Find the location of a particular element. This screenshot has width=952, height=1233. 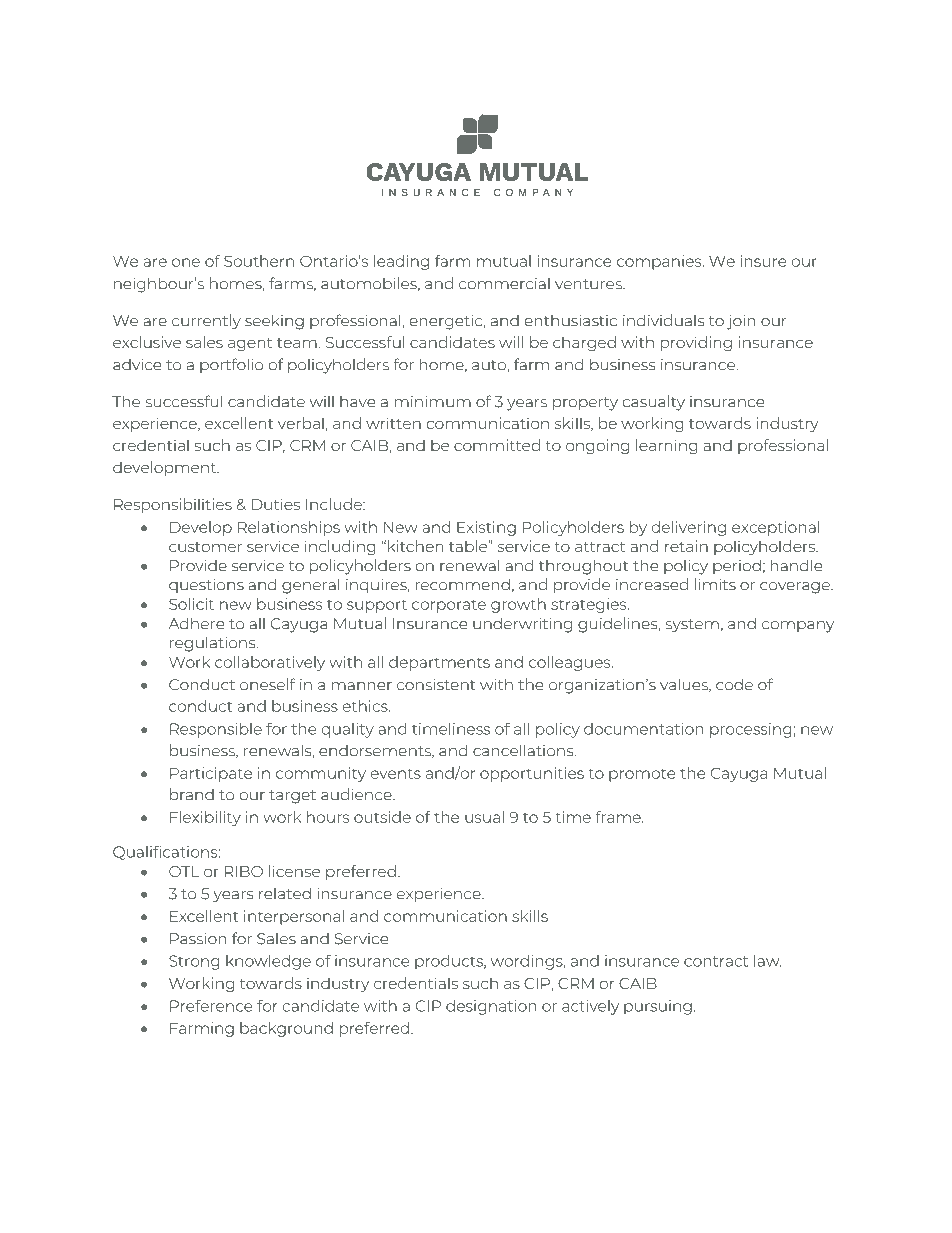

Southern is located at coordinates (259, 261).
